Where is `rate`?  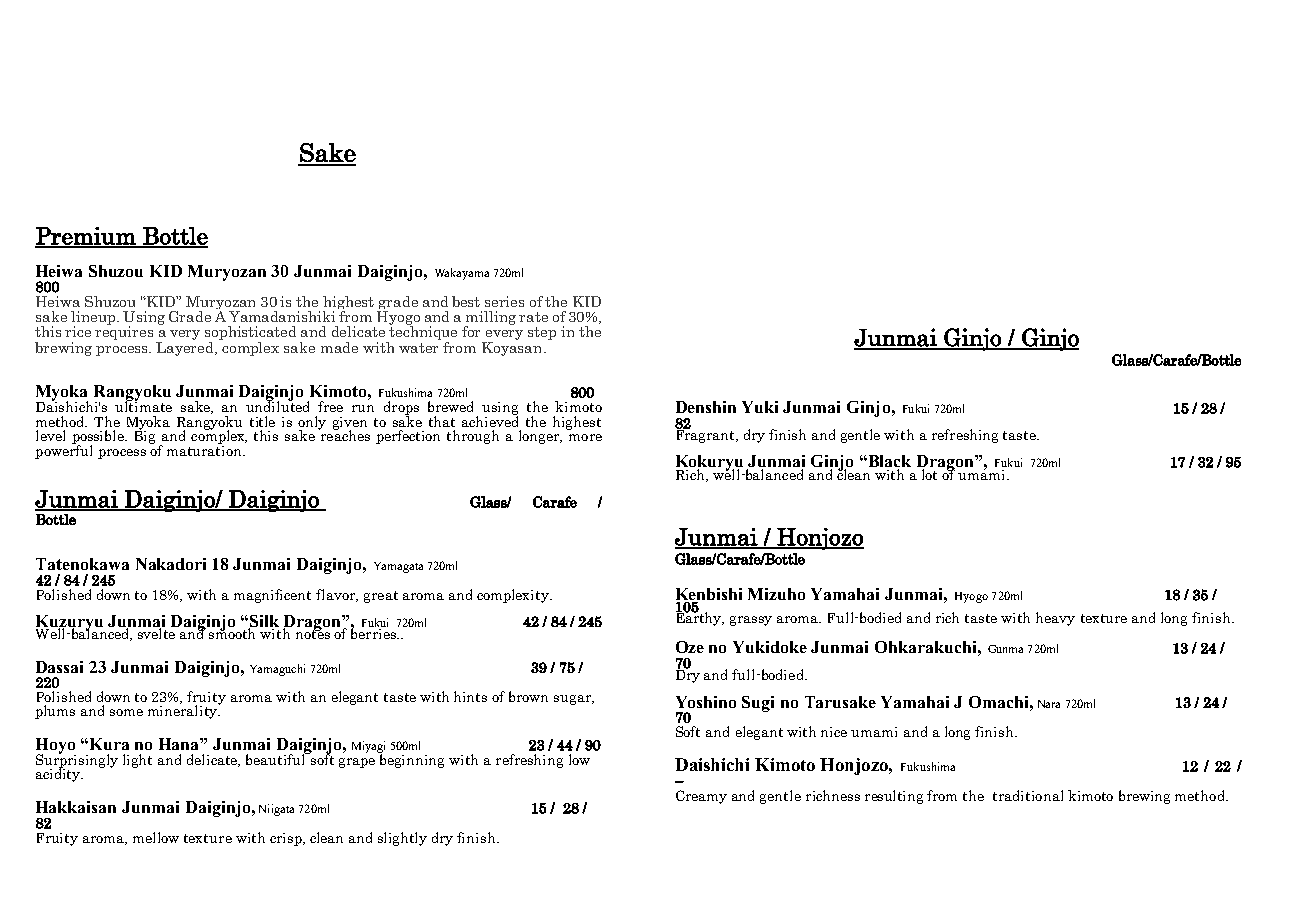 rate is located at coordinates (533, 317).
